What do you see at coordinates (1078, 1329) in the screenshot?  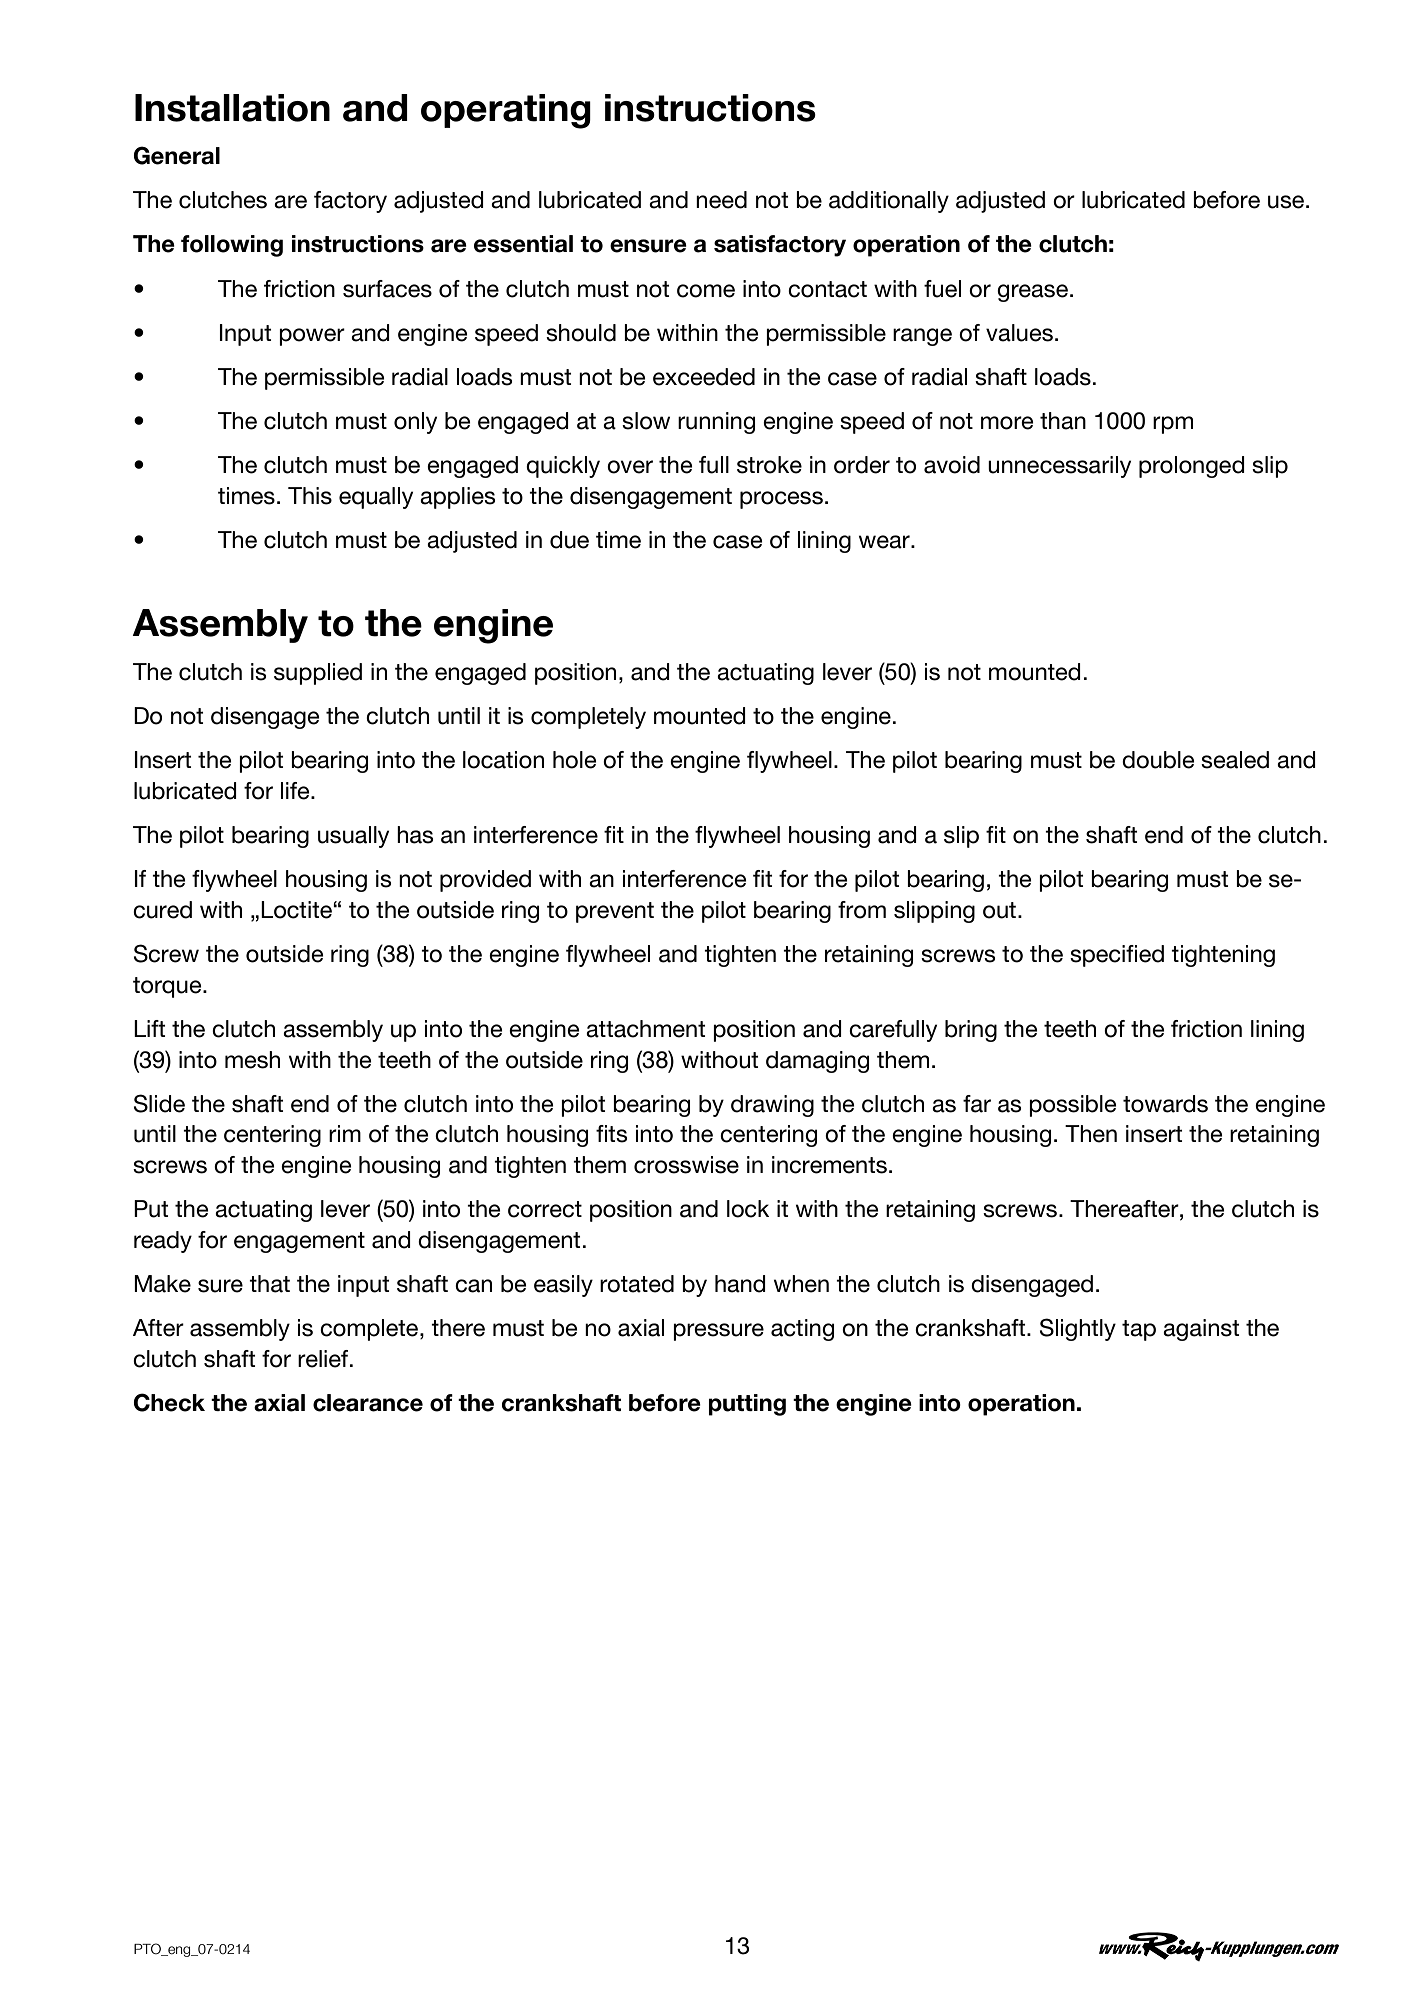 I see `Slightly` at bounding box center [1078, 1329].
